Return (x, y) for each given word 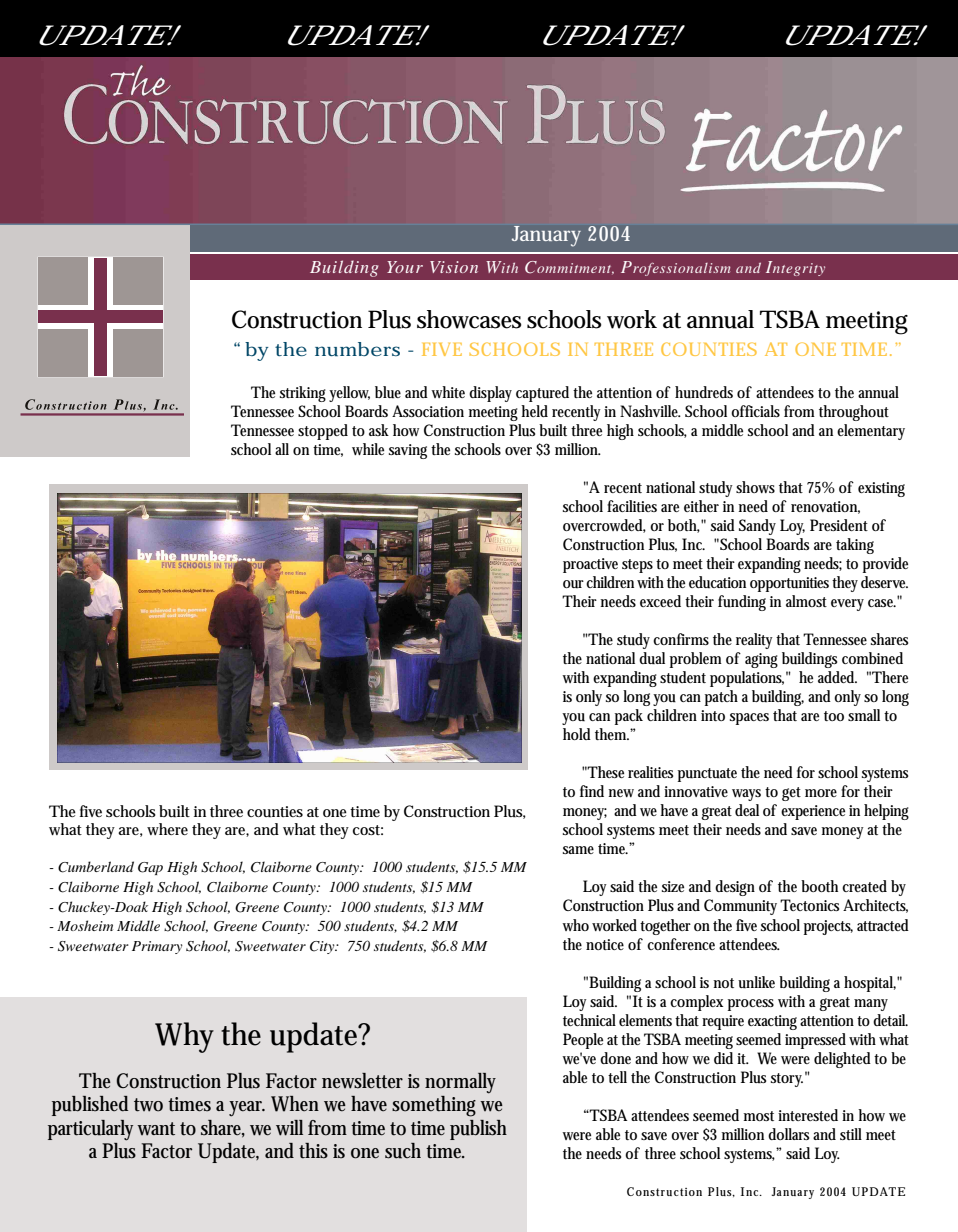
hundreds (704, 392)
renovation (825, 507)
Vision (454, 267)
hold (577, 734)
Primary (157, 947)
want (156, 1129)
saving (408, 451)
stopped (323, 432)
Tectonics (809, 905)
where (167, 829)
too (834, 716)
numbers (357, 349)
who (575, 925)
